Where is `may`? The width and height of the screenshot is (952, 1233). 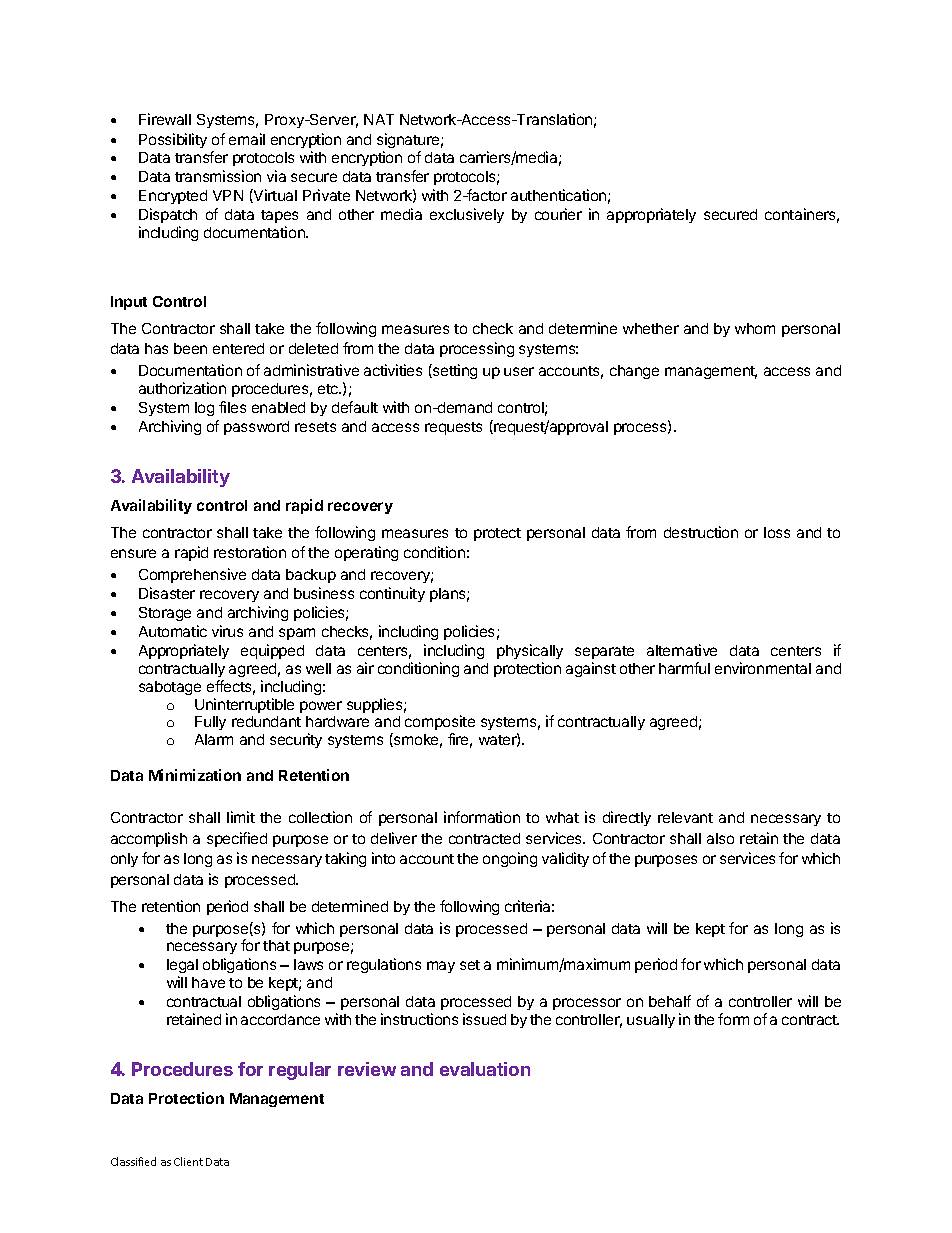 may is located at coordinates (441, 967).
